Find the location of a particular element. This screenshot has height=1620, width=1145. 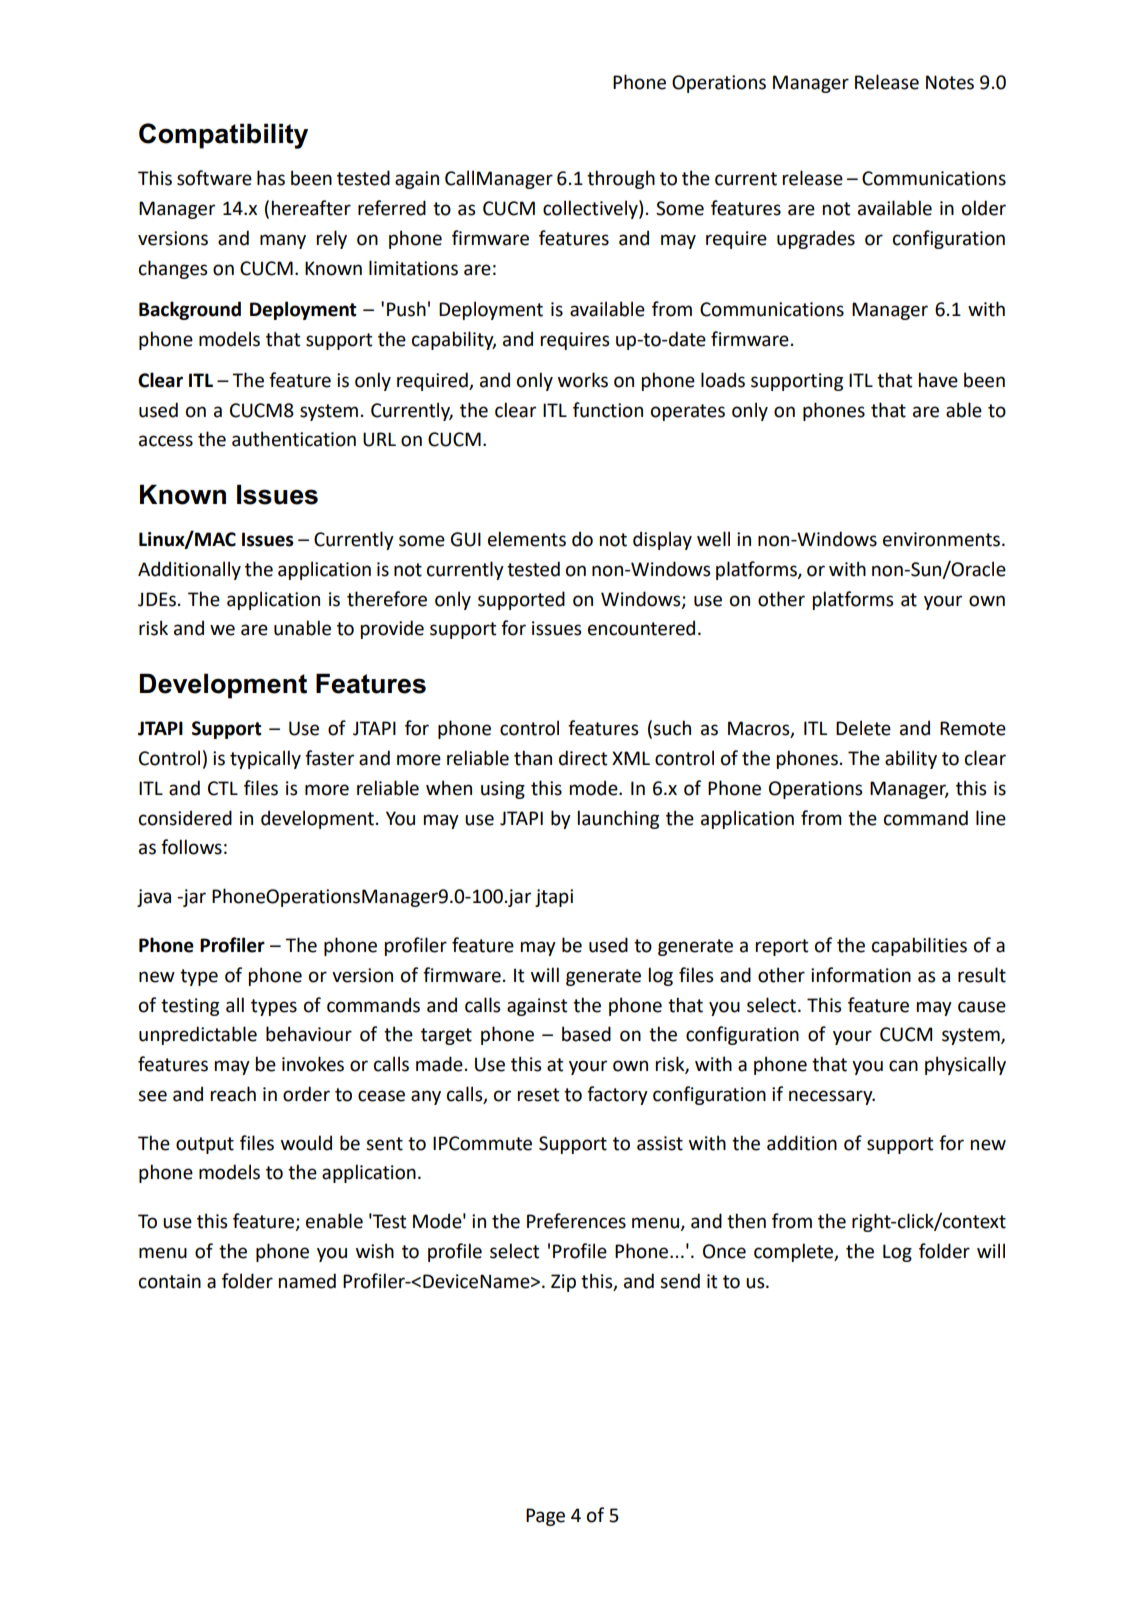

Notes is located at coordinates (950, 82).
